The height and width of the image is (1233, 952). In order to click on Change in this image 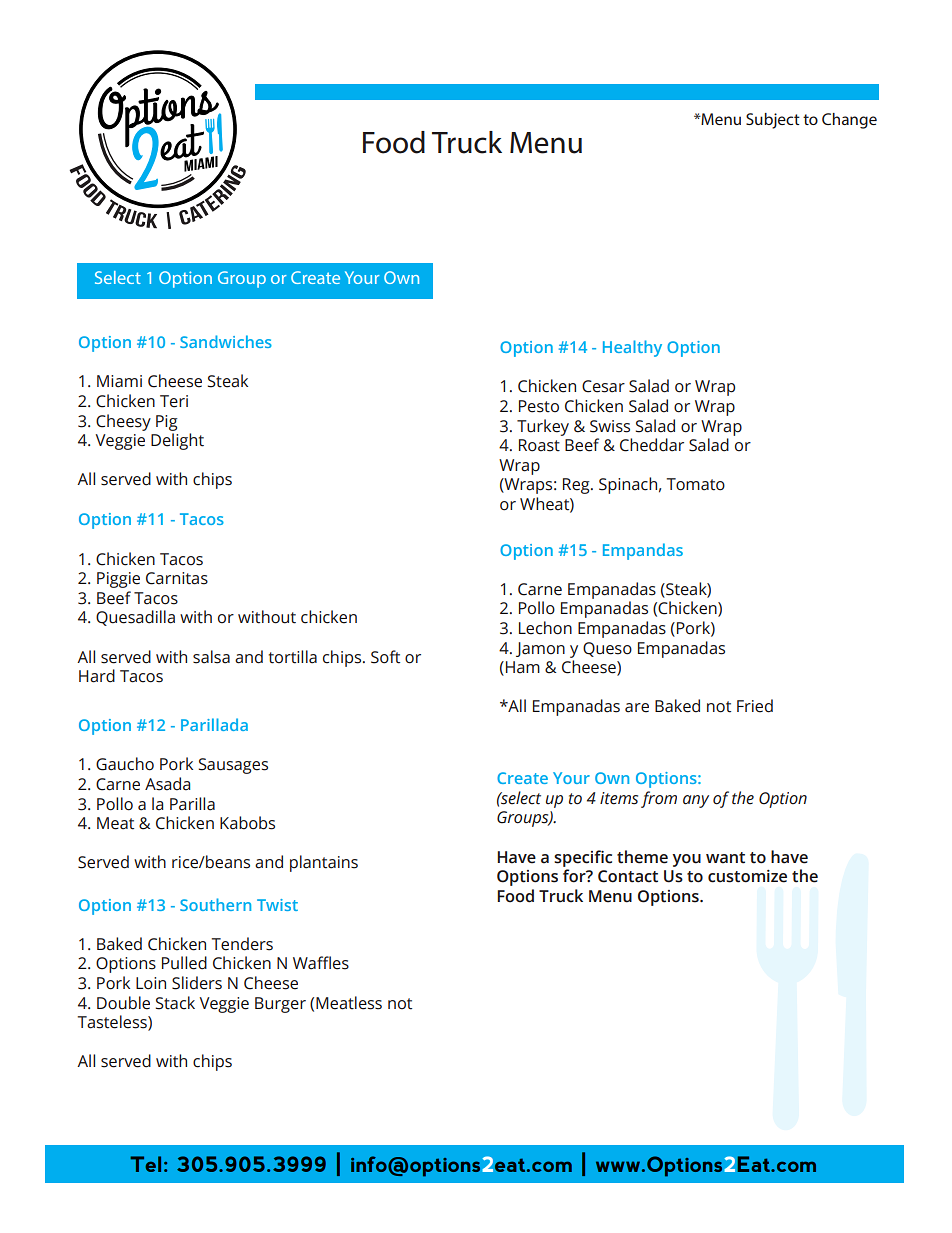, I will do `click(849, 121)`.
